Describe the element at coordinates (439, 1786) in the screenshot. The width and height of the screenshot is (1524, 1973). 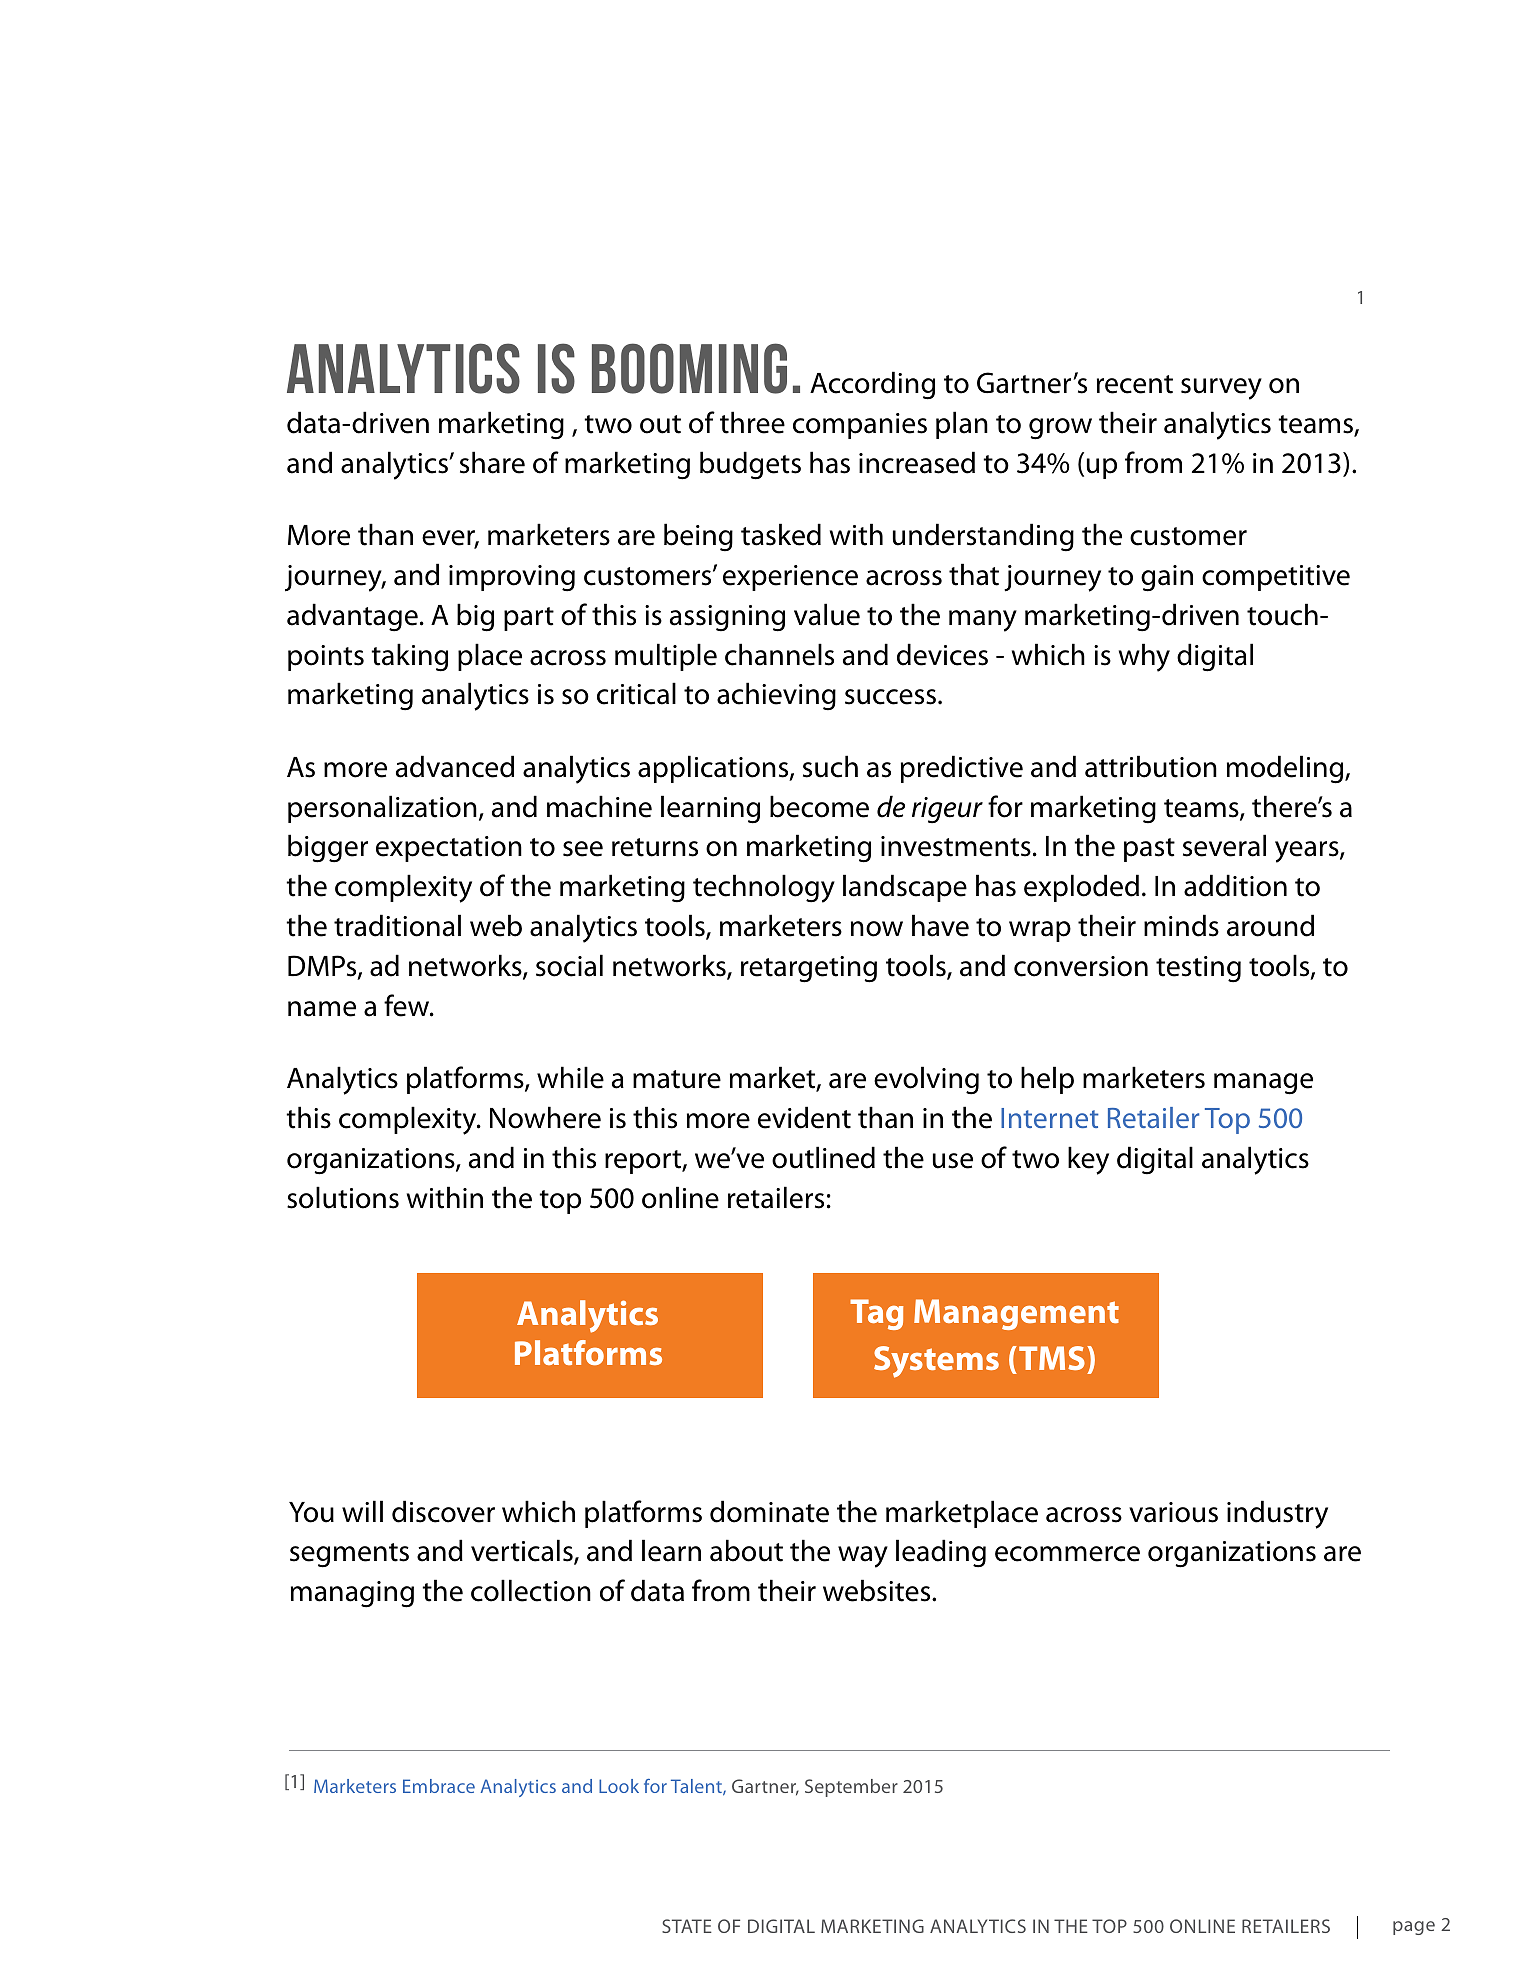
I see `Embrace` at that location.
